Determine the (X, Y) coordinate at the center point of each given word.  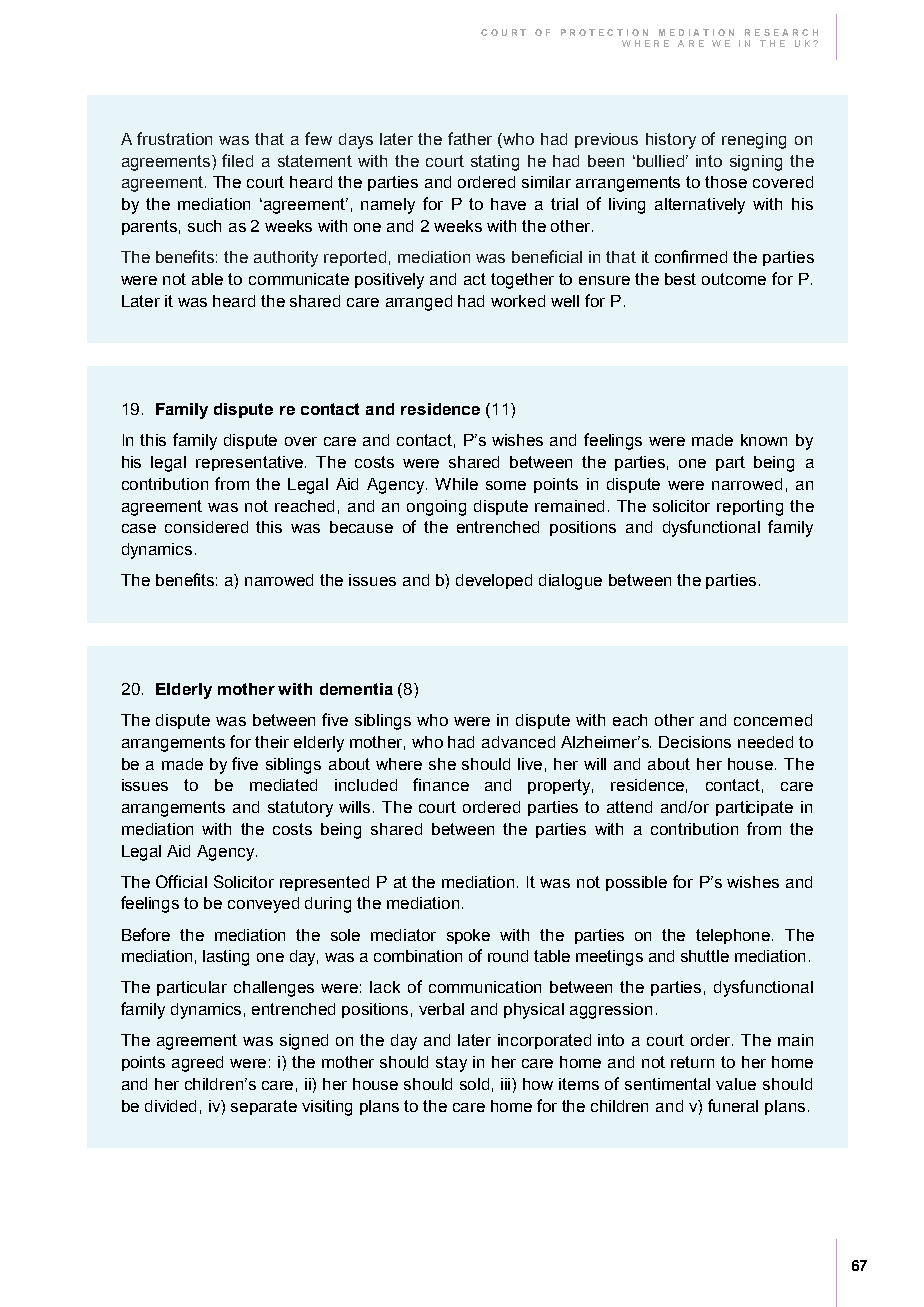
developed (494, 581)
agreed (197, 1064)
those (726, 182)
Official (181, 881)
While (456, 484)
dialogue (570, 582)
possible (636, 883)
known (764, 440)
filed (237, 160)
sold (474, 1084)
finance (441, 784)
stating (495, 163)
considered (206, 527)
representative (251, 463)
